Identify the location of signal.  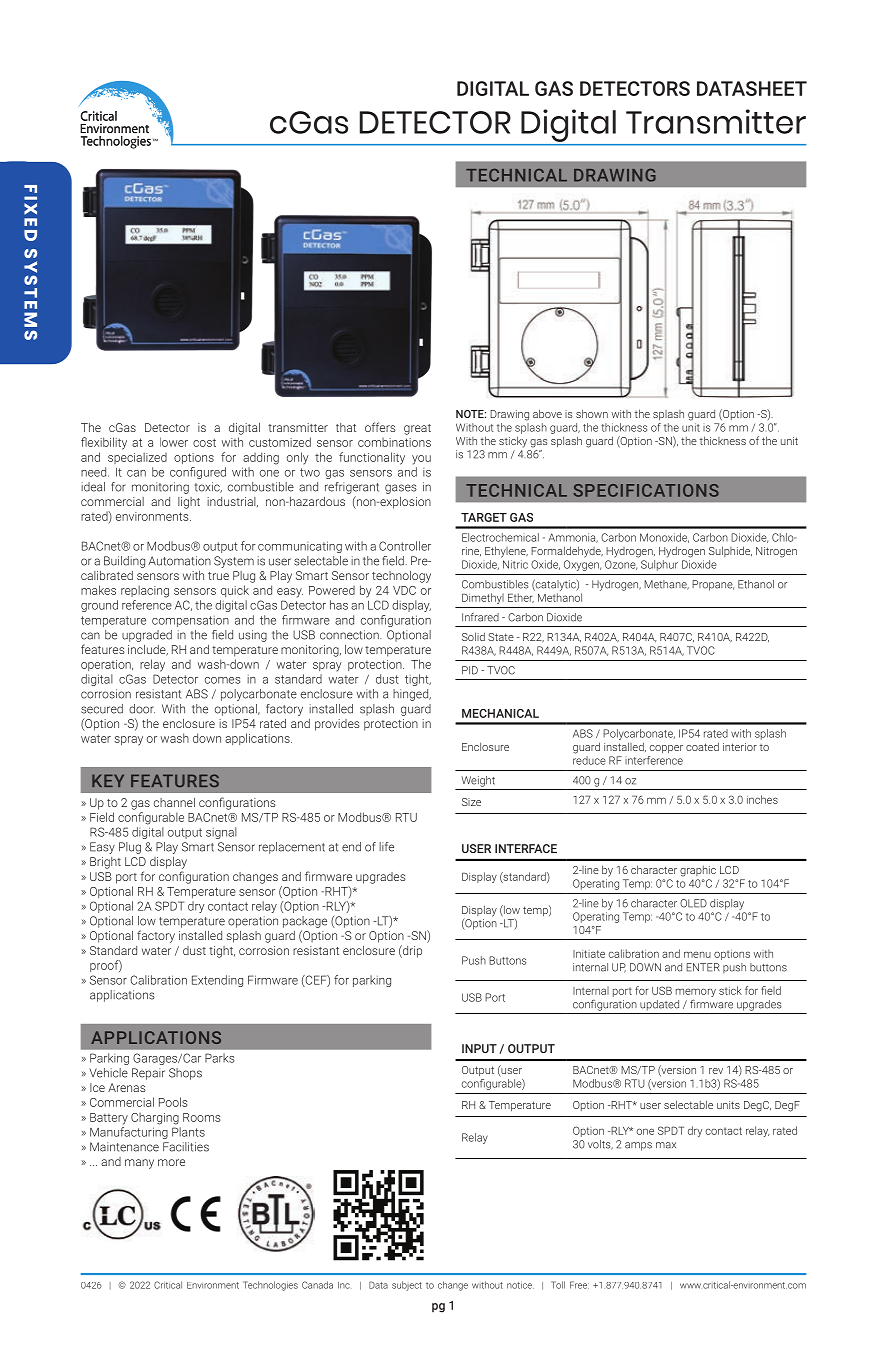
(221, 833).
